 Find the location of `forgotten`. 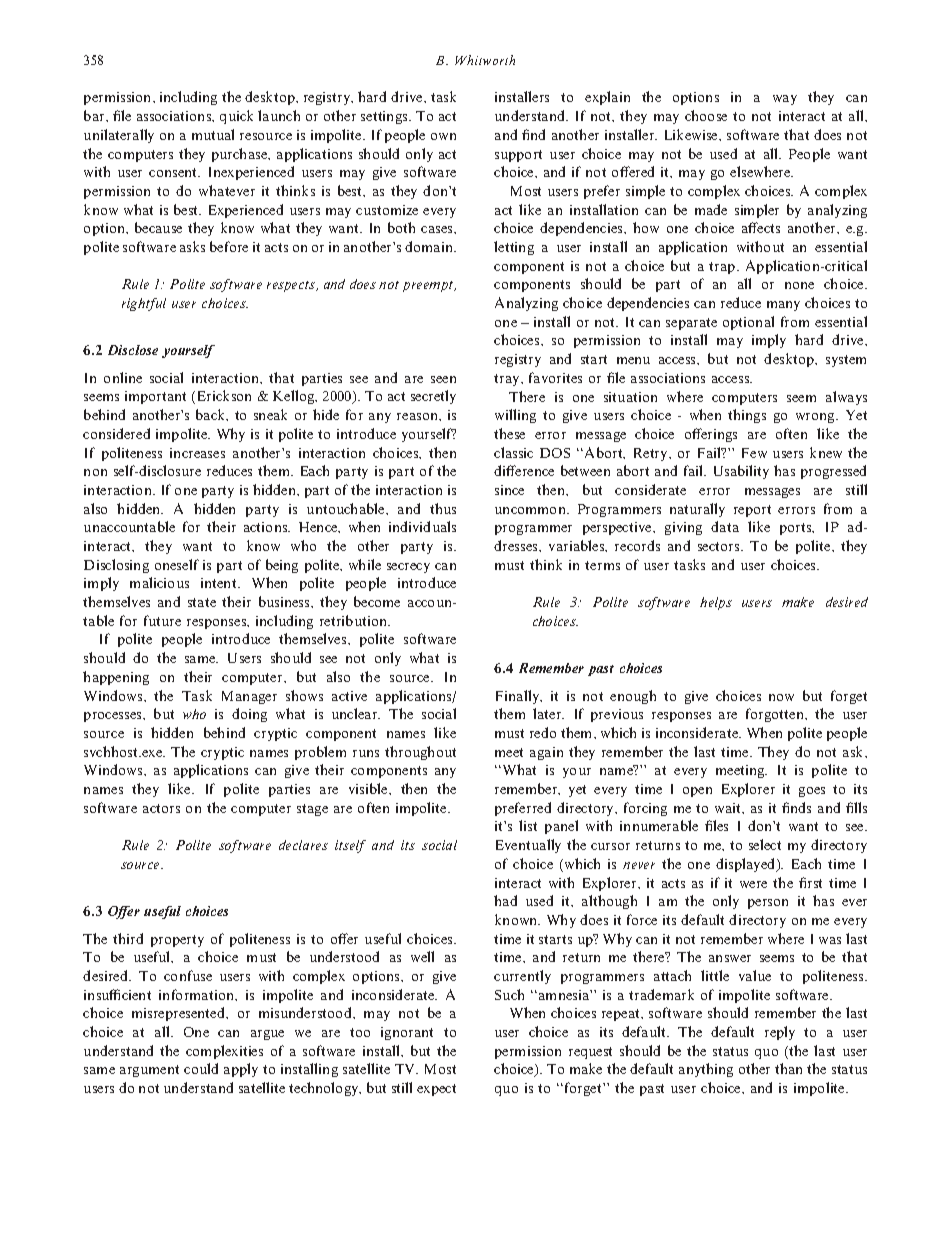

forgotten is located at coordinates (776, 715).
